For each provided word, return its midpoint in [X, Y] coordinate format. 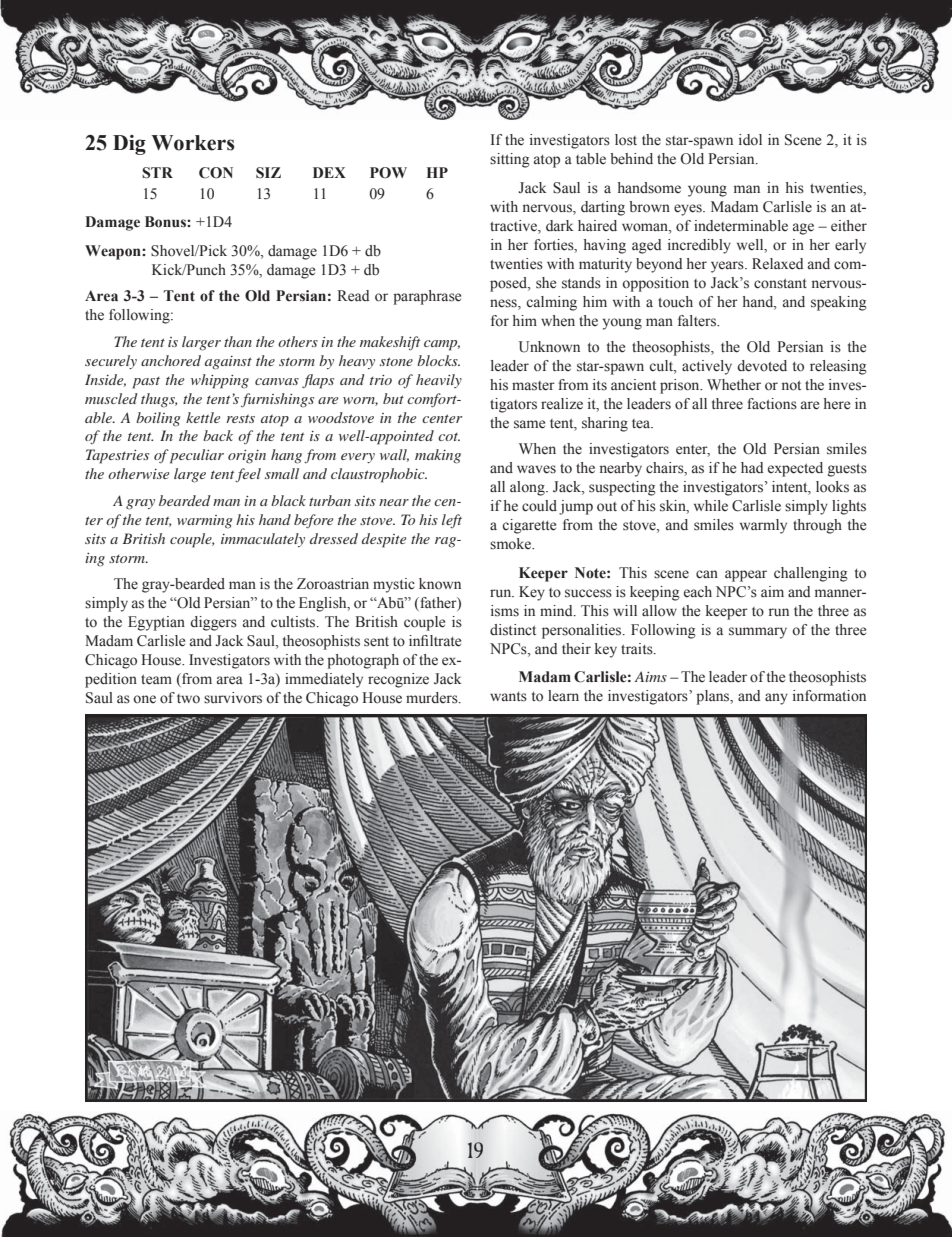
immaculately [263, 540]
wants [508, 697]
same [529, 424]
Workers [192, 143]
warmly [763, 526]
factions [772, 404]
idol [750, 140]
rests [240, 418]
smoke [511, 544]
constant [780, 283]
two [188, 699]
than [238, 341]
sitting [510, 160]
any [776, 699]
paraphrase [427, 297]
